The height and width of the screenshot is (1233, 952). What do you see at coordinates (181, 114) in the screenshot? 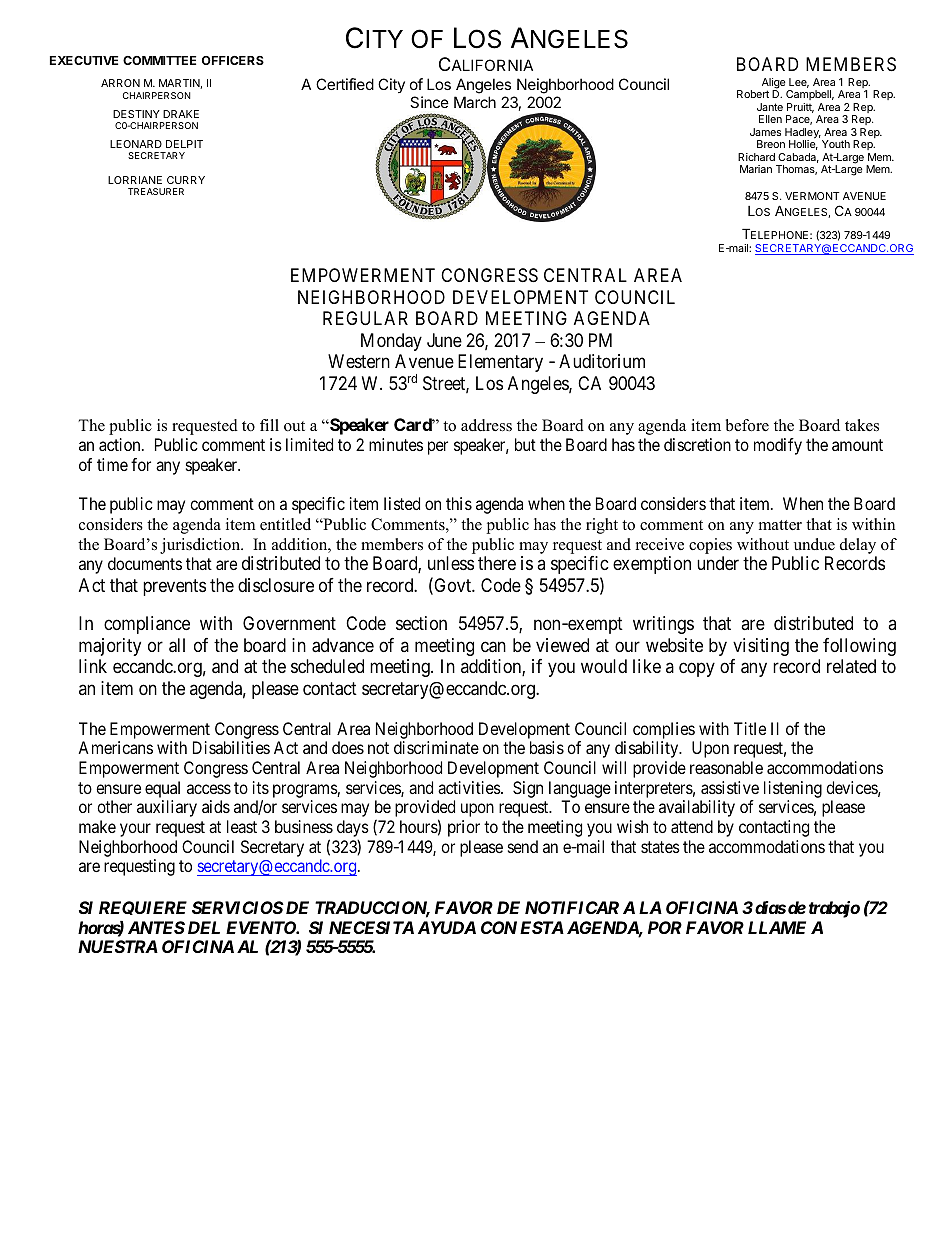
I see `DRAKE` at bounding box center [181, 114].
